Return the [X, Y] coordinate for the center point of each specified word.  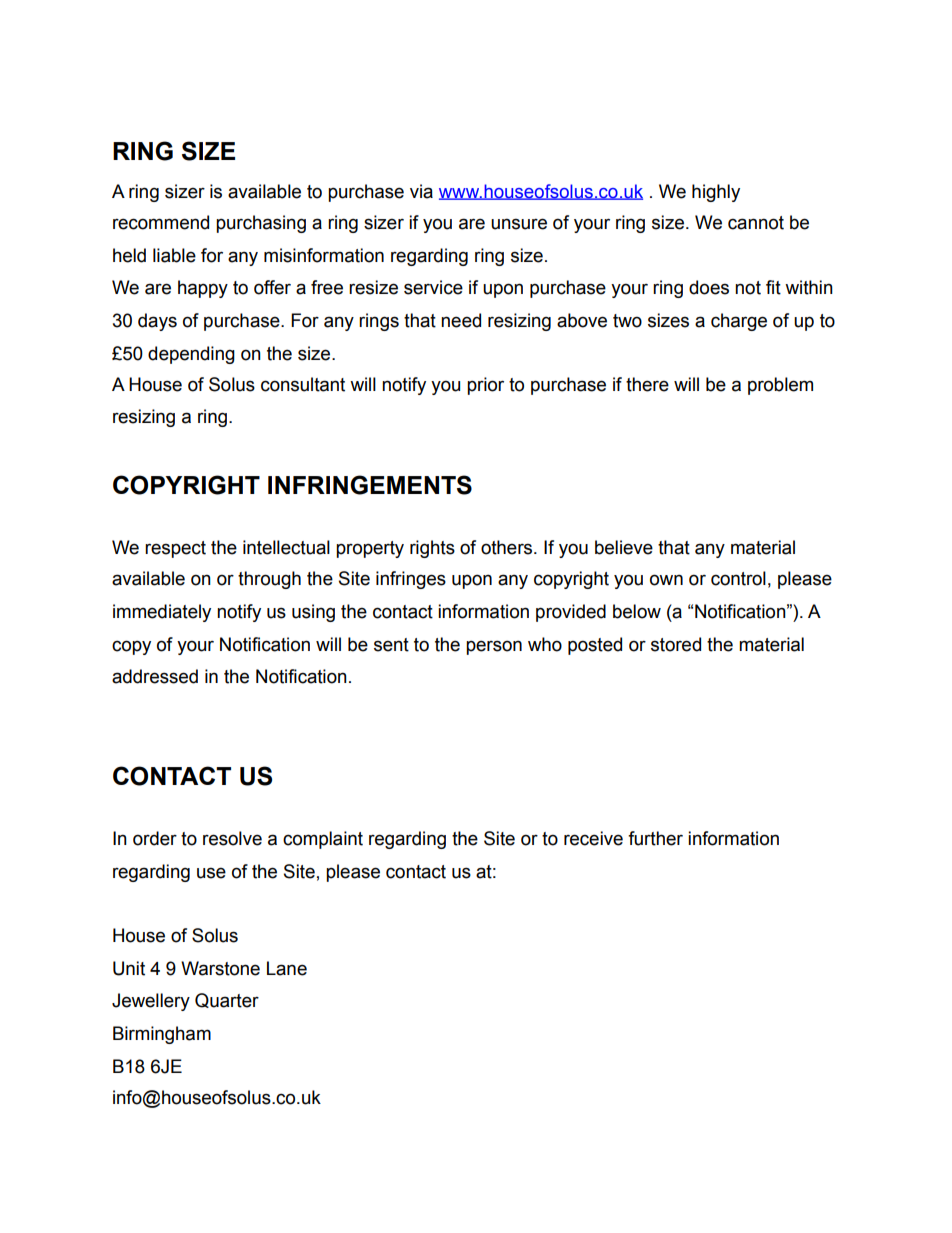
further [655, 838]
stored [676, 644]
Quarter [227, 1000]
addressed [155, 676]
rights [432, 549]
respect [175, 549]
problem [780, 386]
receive [593, 838]
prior [485, 386]
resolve [232, 838]
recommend [161, 222]
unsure [519, 224]
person [494, 647]
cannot [756, 223]
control [738, 578]
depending [191, 355]
